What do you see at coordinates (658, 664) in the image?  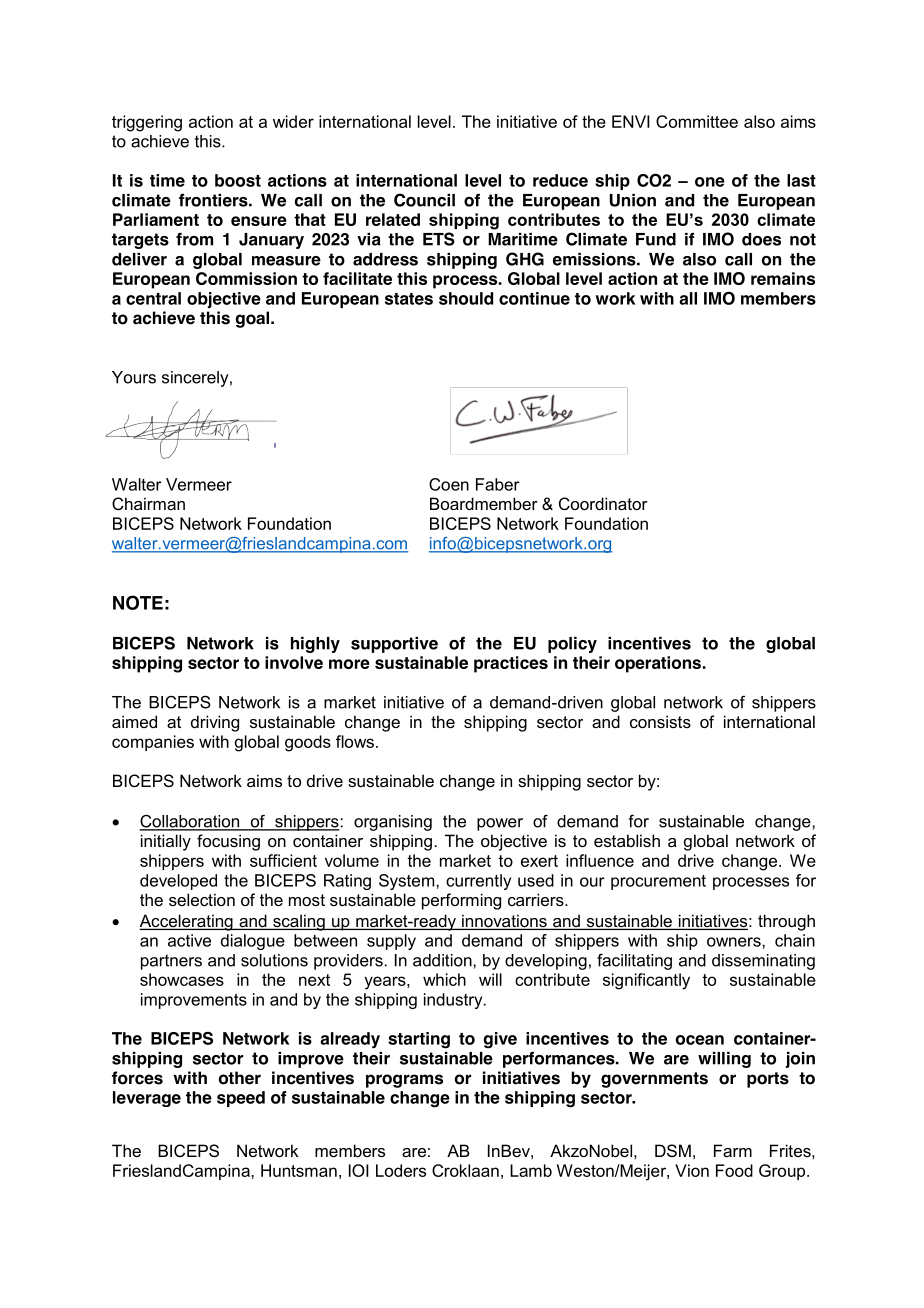 I see `operations` at bounding box center [658, 664].
